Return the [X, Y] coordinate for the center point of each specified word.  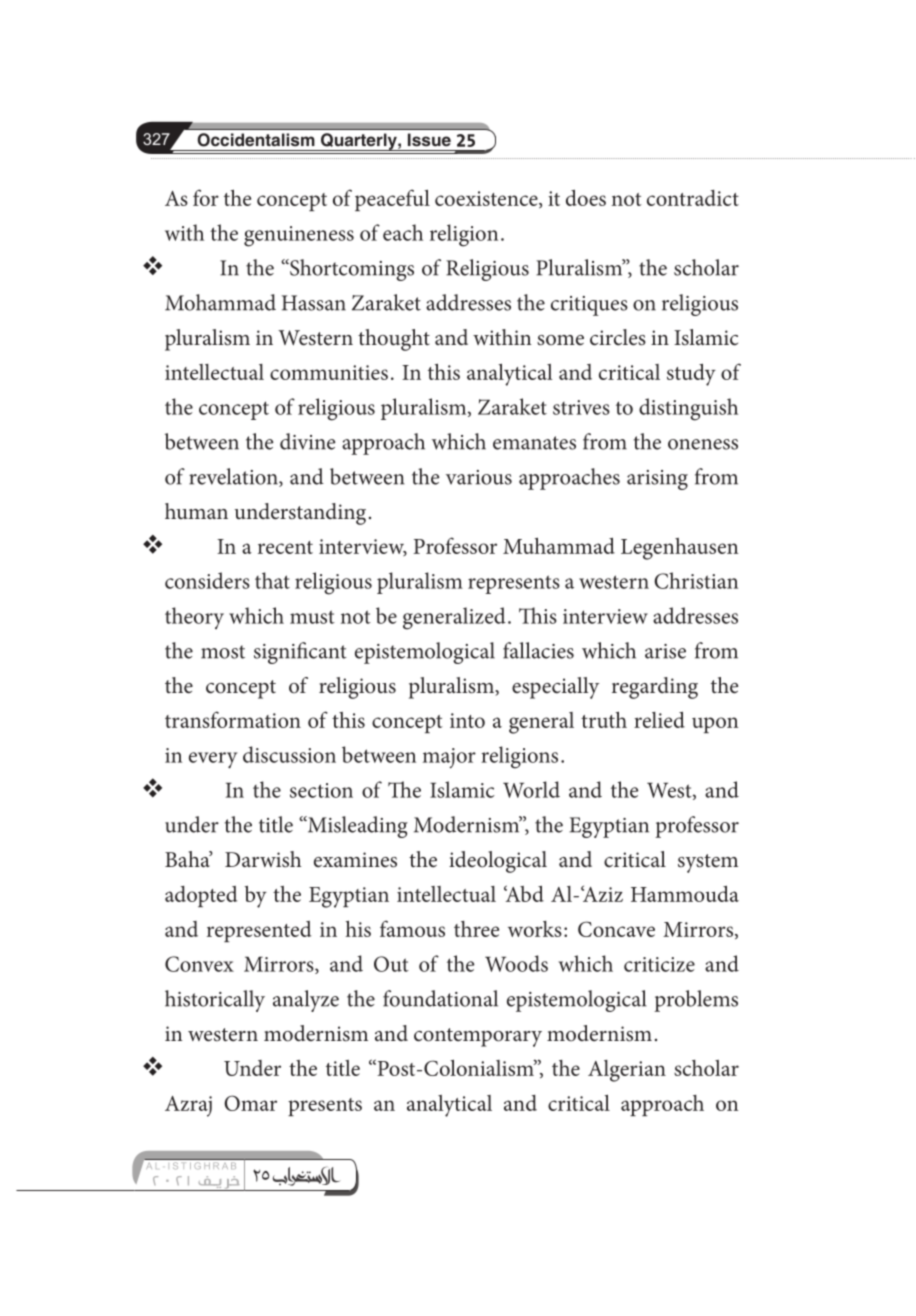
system [708, 863]
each [403, 232]
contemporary [478, 1037]
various [479, 477]
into [467, 720]
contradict [693, 198]
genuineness [299, 236]
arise [665, 651]
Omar [250, 1103]
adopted [201, 896]
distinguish [688, 409]
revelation [234, 477]
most [223, 652]
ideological [498, 862]
